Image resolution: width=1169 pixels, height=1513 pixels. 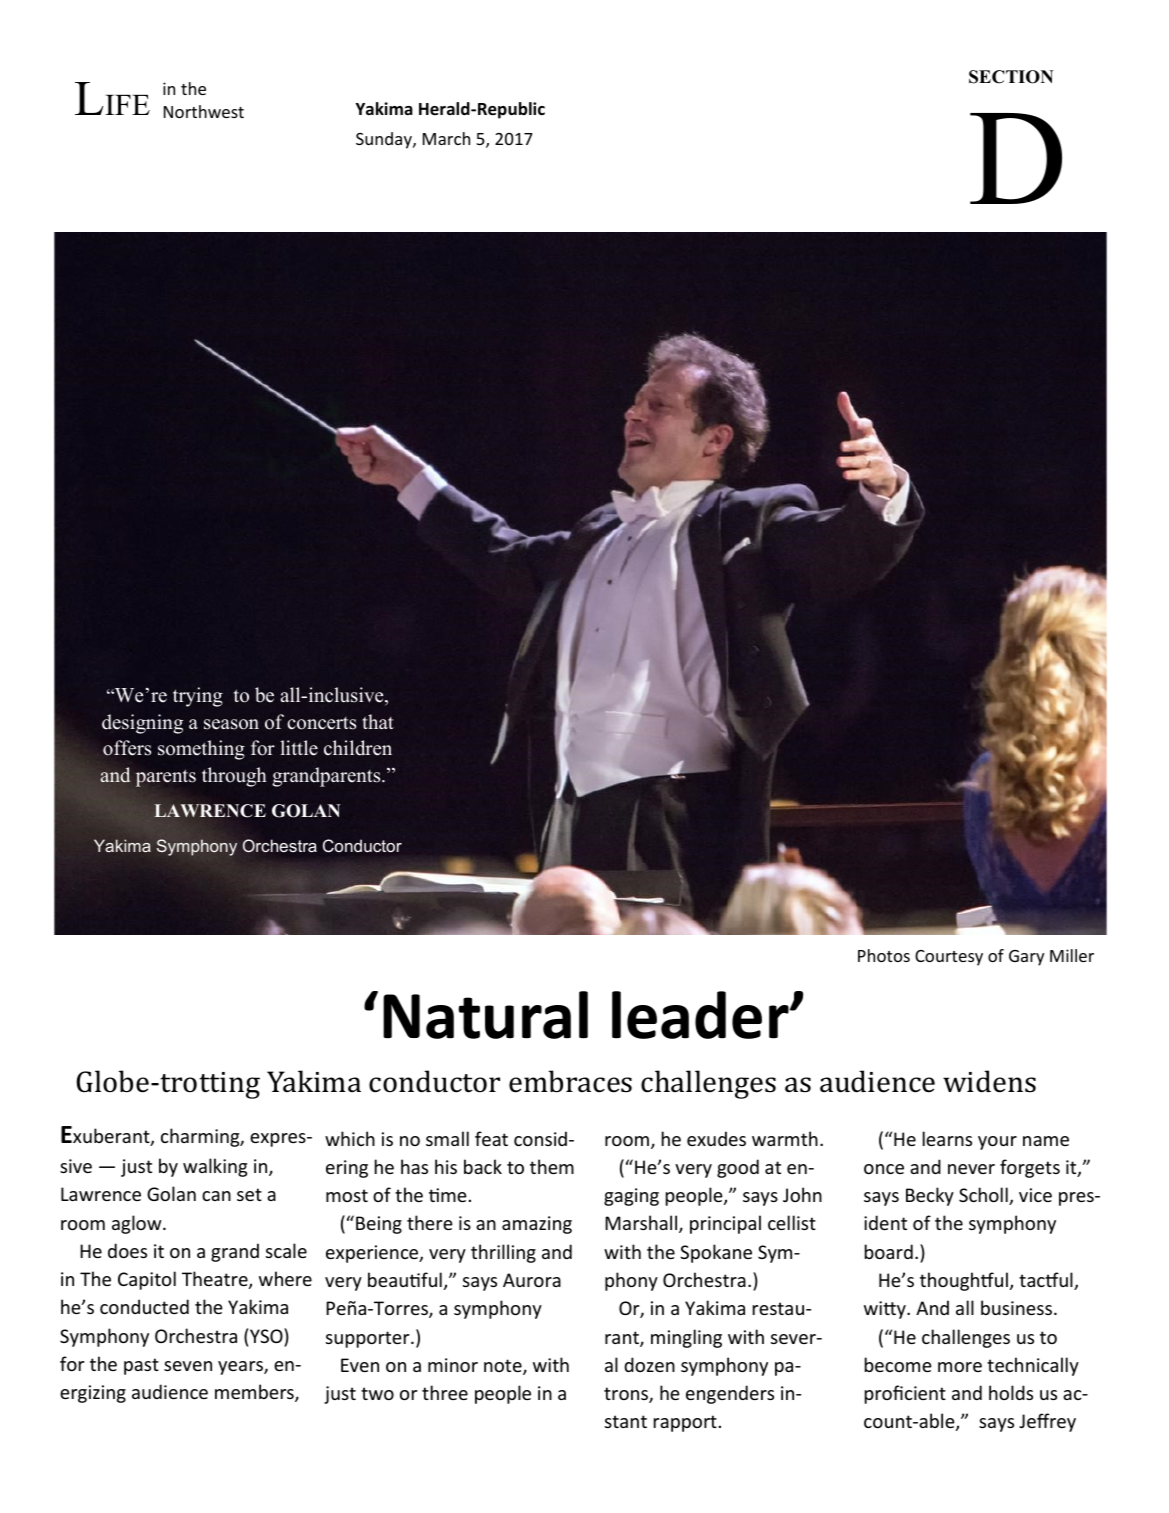 What do you see at coordinates (231, 724) in the screenshot?
I see `season` at bounding box center [231, 724].
